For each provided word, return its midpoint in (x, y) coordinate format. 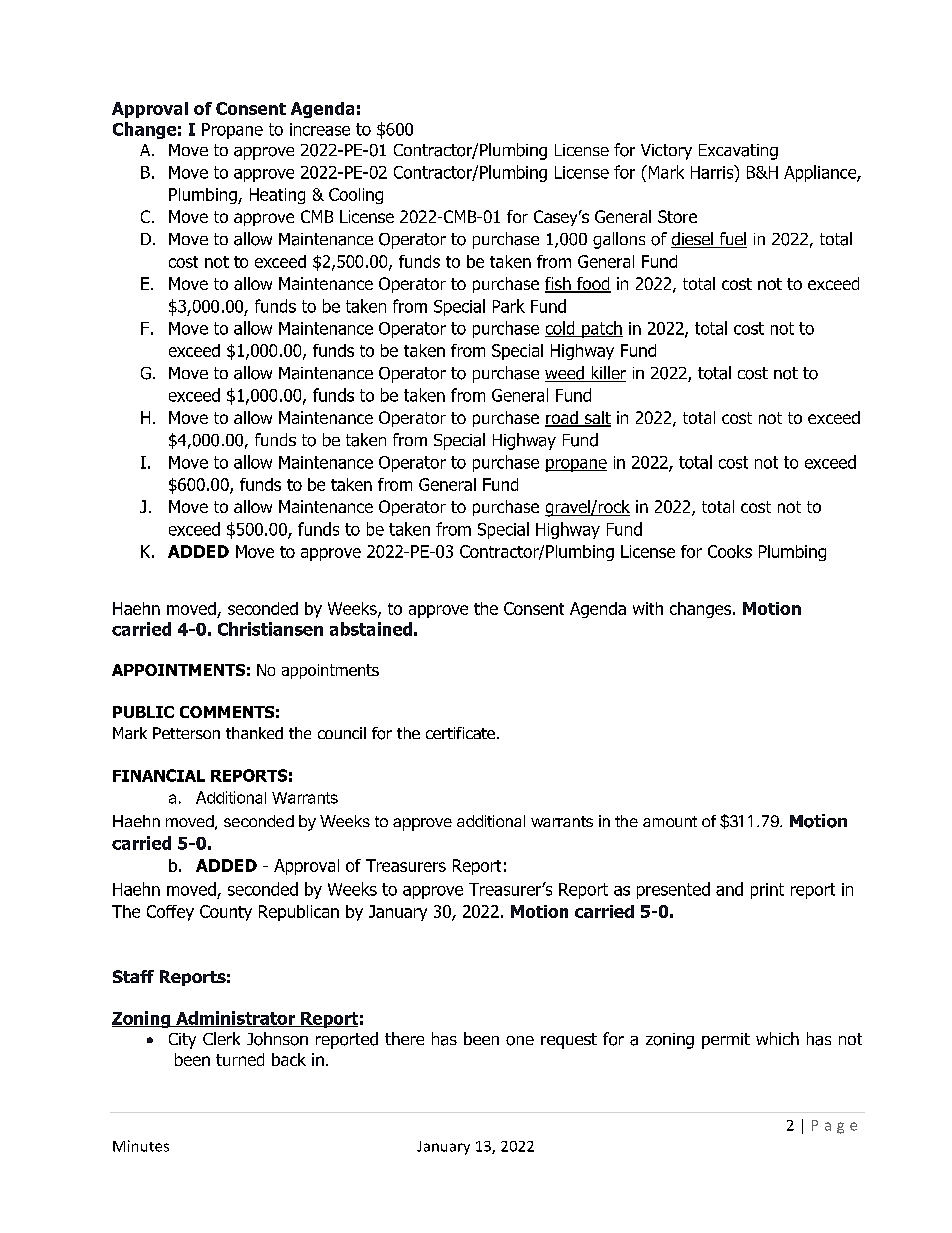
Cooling (356, 196)
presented (673, 890)
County (226, 913)
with (648, 608)
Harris (713, 172)
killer (607, 374)
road (562, 419)
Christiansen (270, 629)
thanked (254, 733)
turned (240, 1059)
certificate (460, 733)
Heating (277, 196)
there (404, 1038)
